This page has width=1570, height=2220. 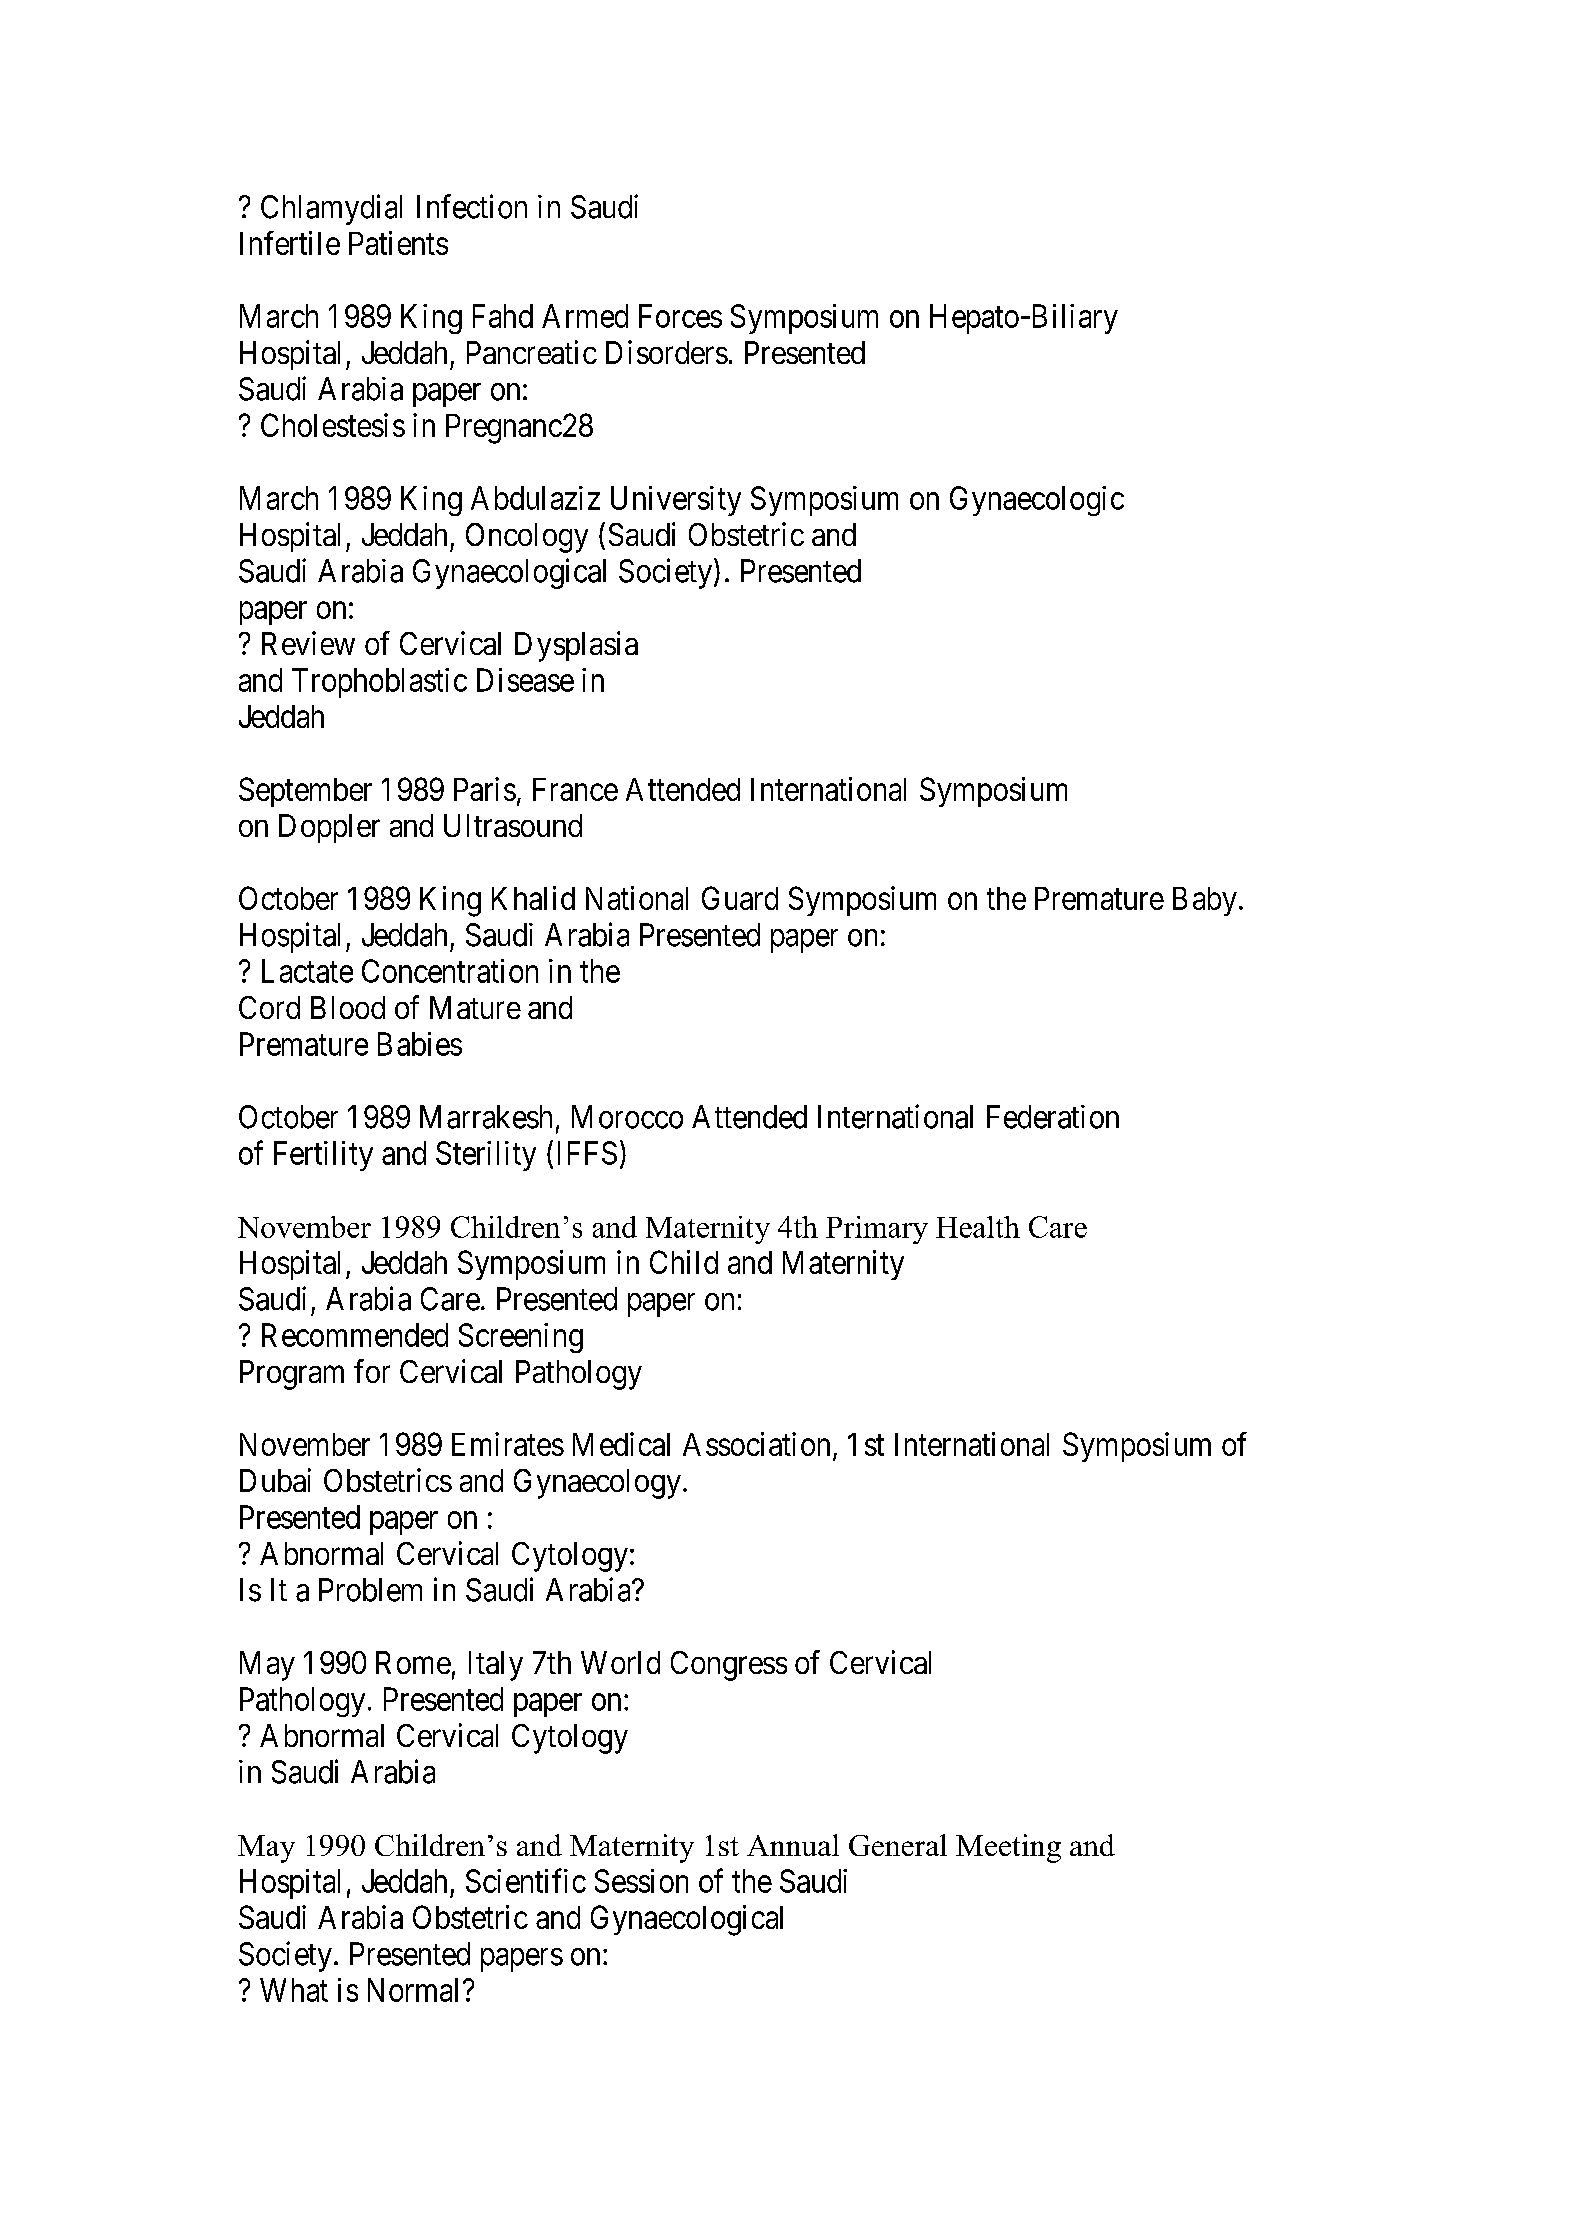 I want to click on Association, so click(x=756, y=1444).
